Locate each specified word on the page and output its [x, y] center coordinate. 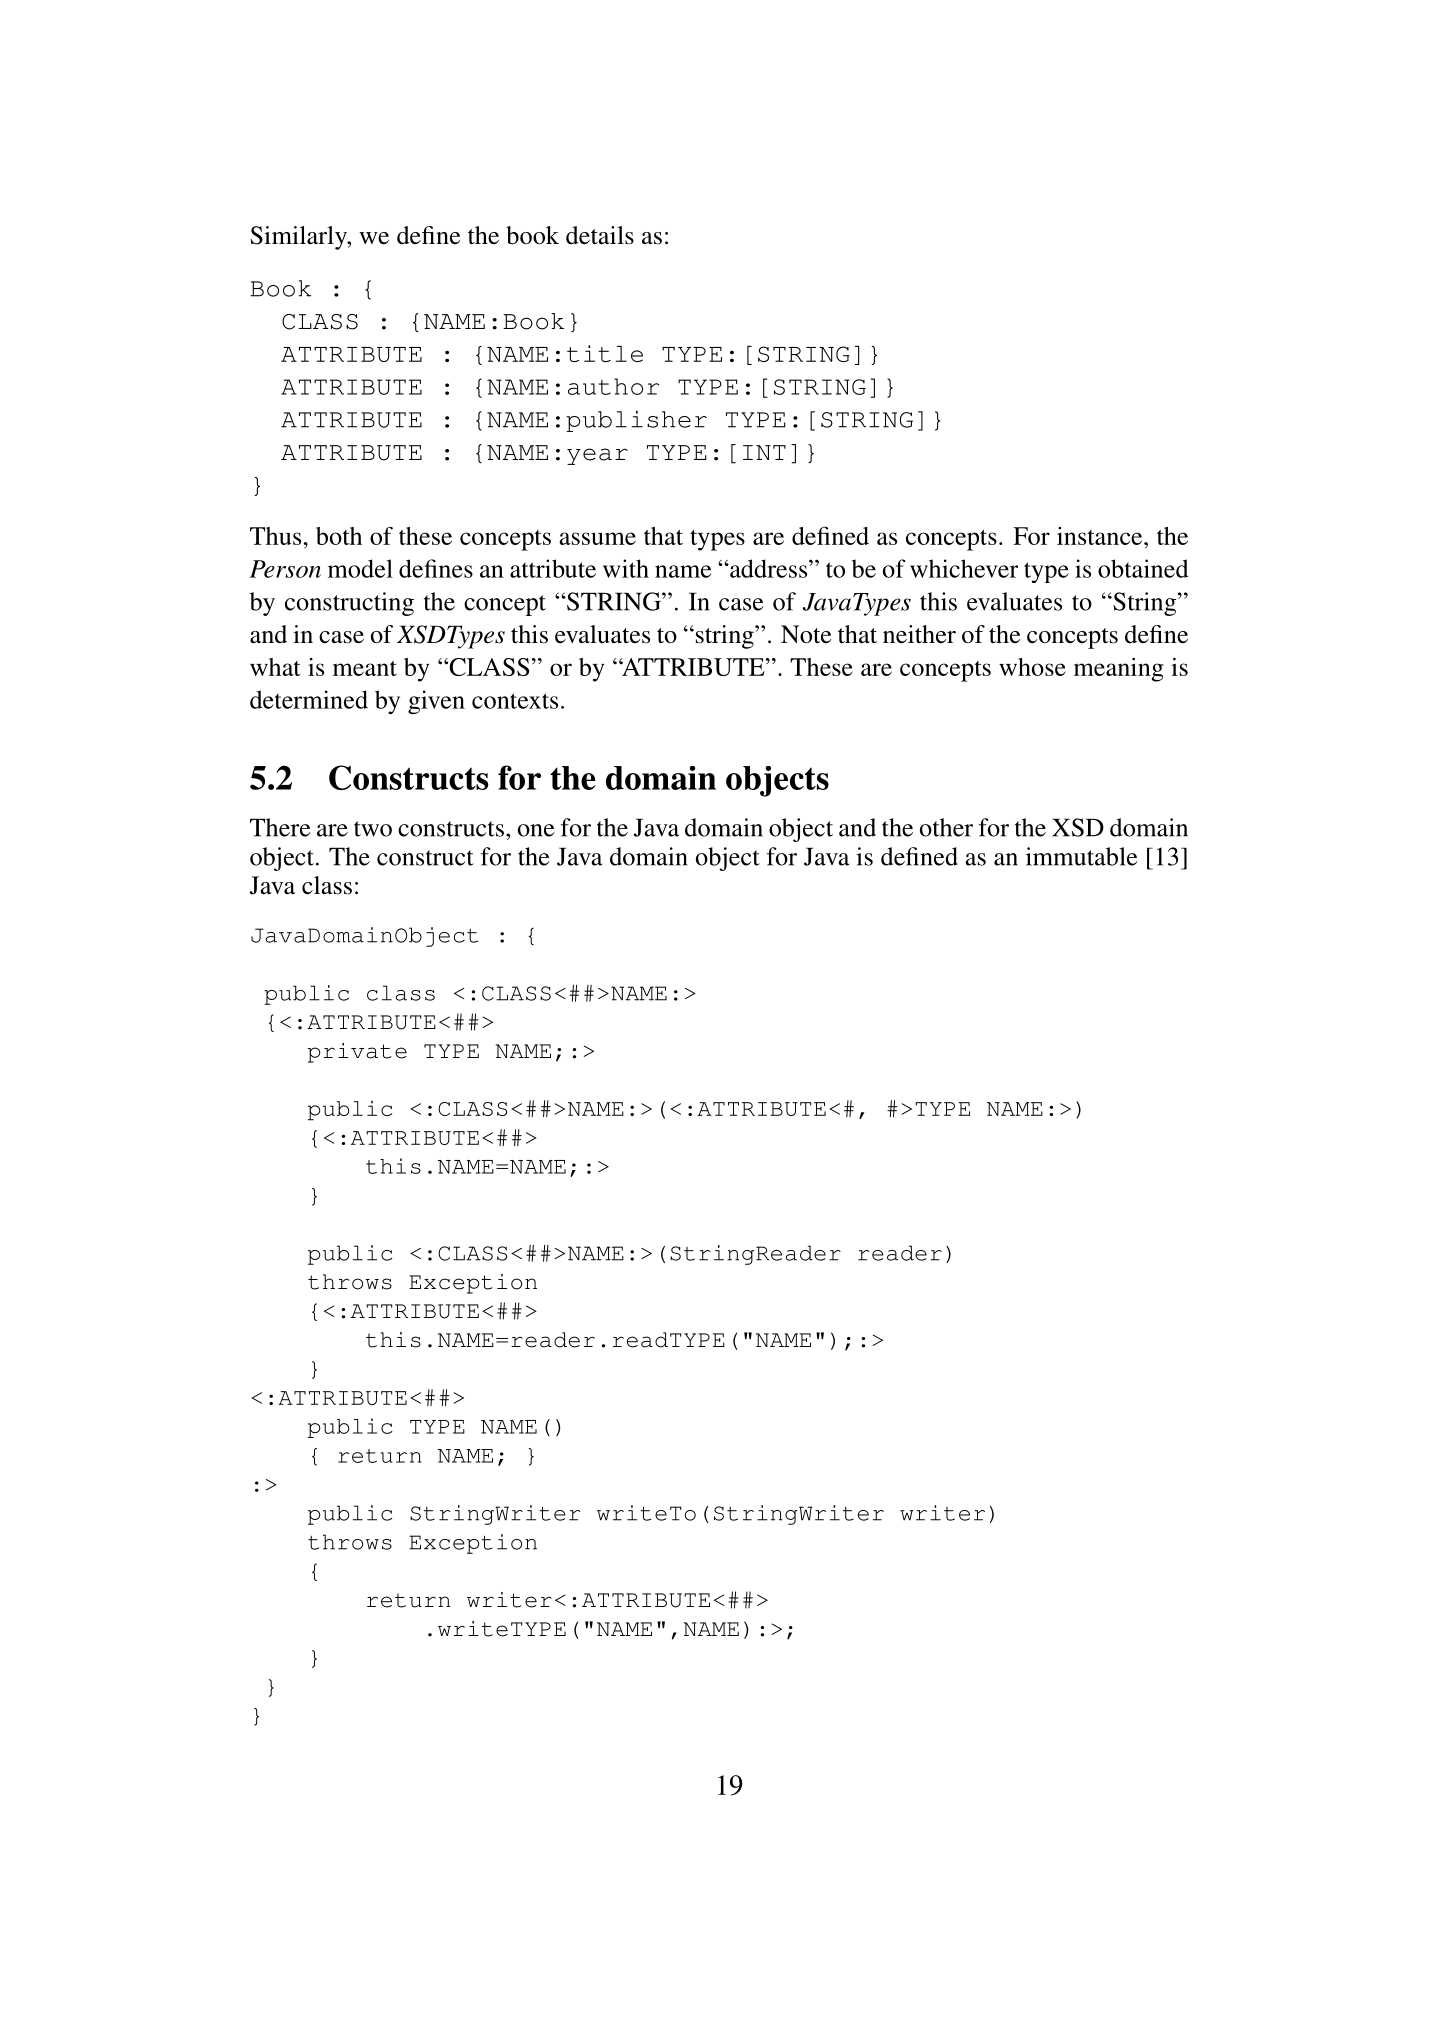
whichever [964, 568]
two [373, 829]
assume [597, 538]
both [339, 536]
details [600, 235]
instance [1101, 536]
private [357, 1053]
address [769, 568]
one [536, 830]
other [946, 827]
